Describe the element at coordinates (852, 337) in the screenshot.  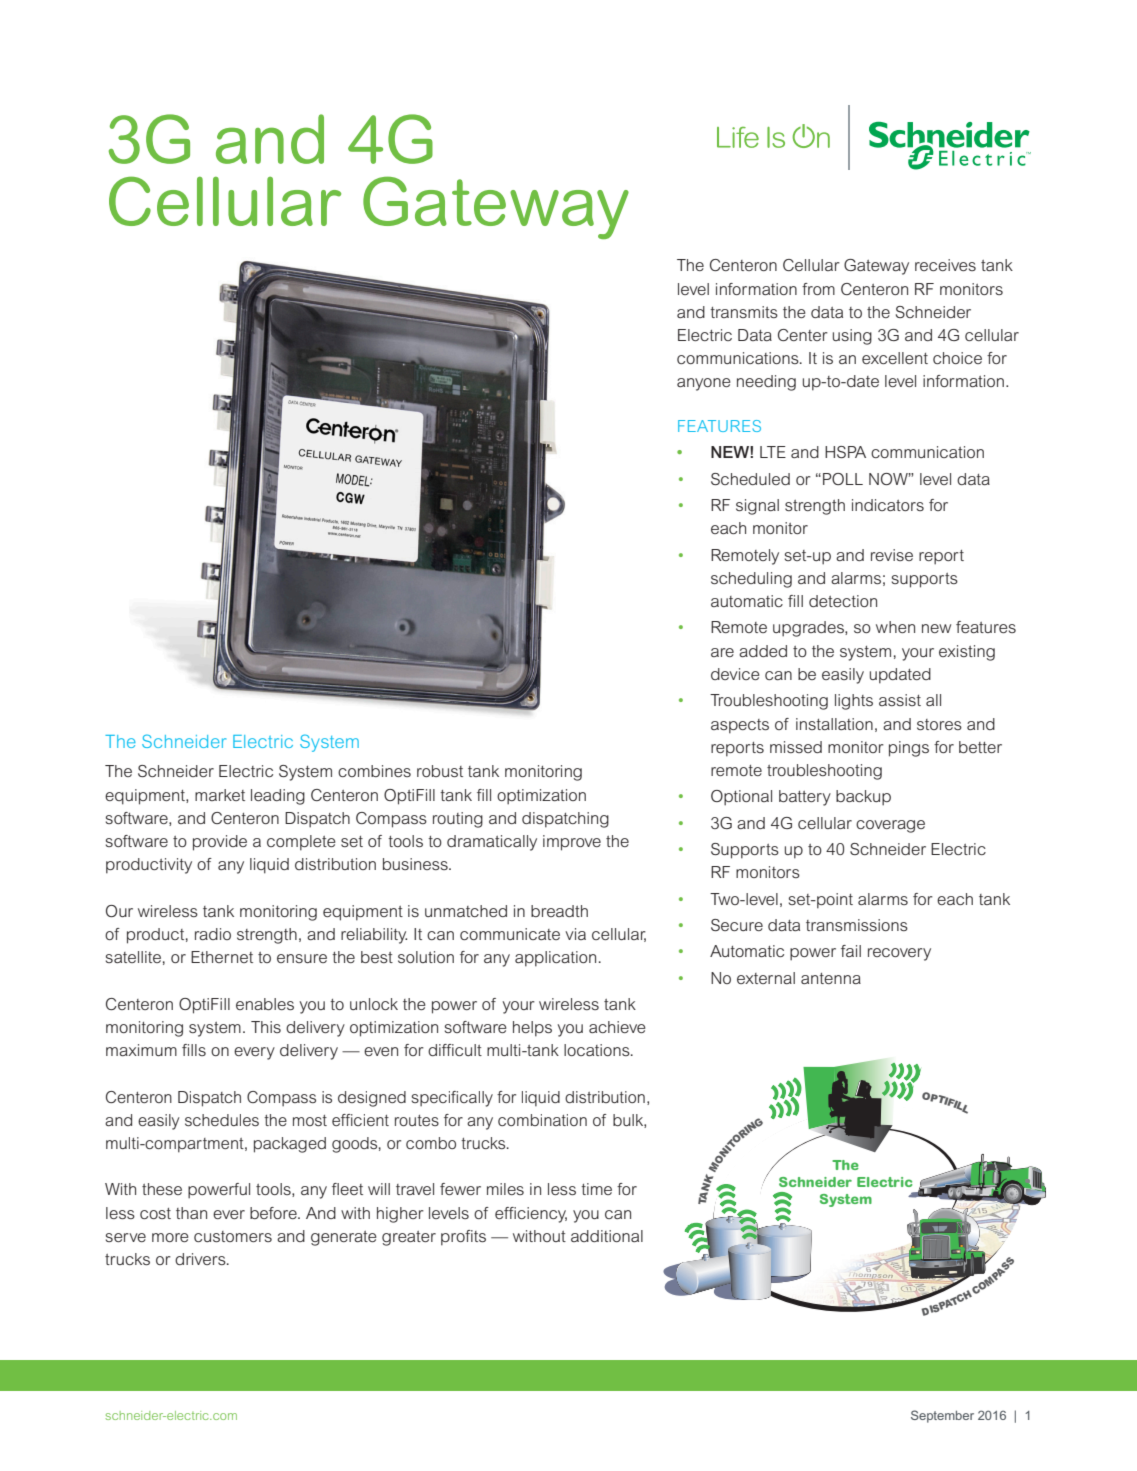
I see `using` at that location.
